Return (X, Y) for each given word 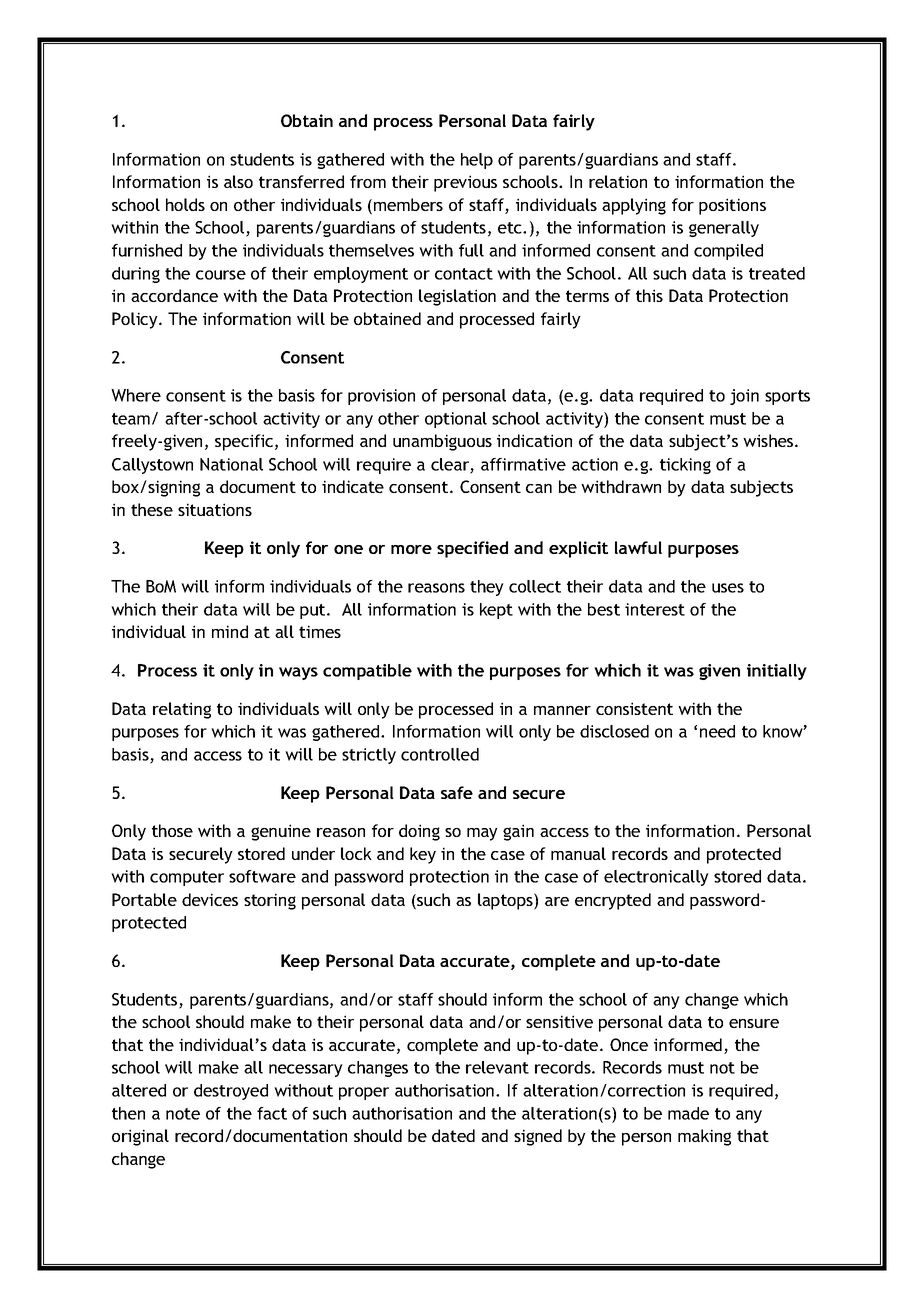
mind (230, 631)
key (423, 855)
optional (456, 420)
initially (777, 672)
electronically (656, 878)
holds (185, 204)
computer (187, 878)
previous (465, 183)
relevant (497, 1067)
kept (496, 611)
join (744, 397)
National (231, 464)
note (183, 1114)
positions (732, 206)
